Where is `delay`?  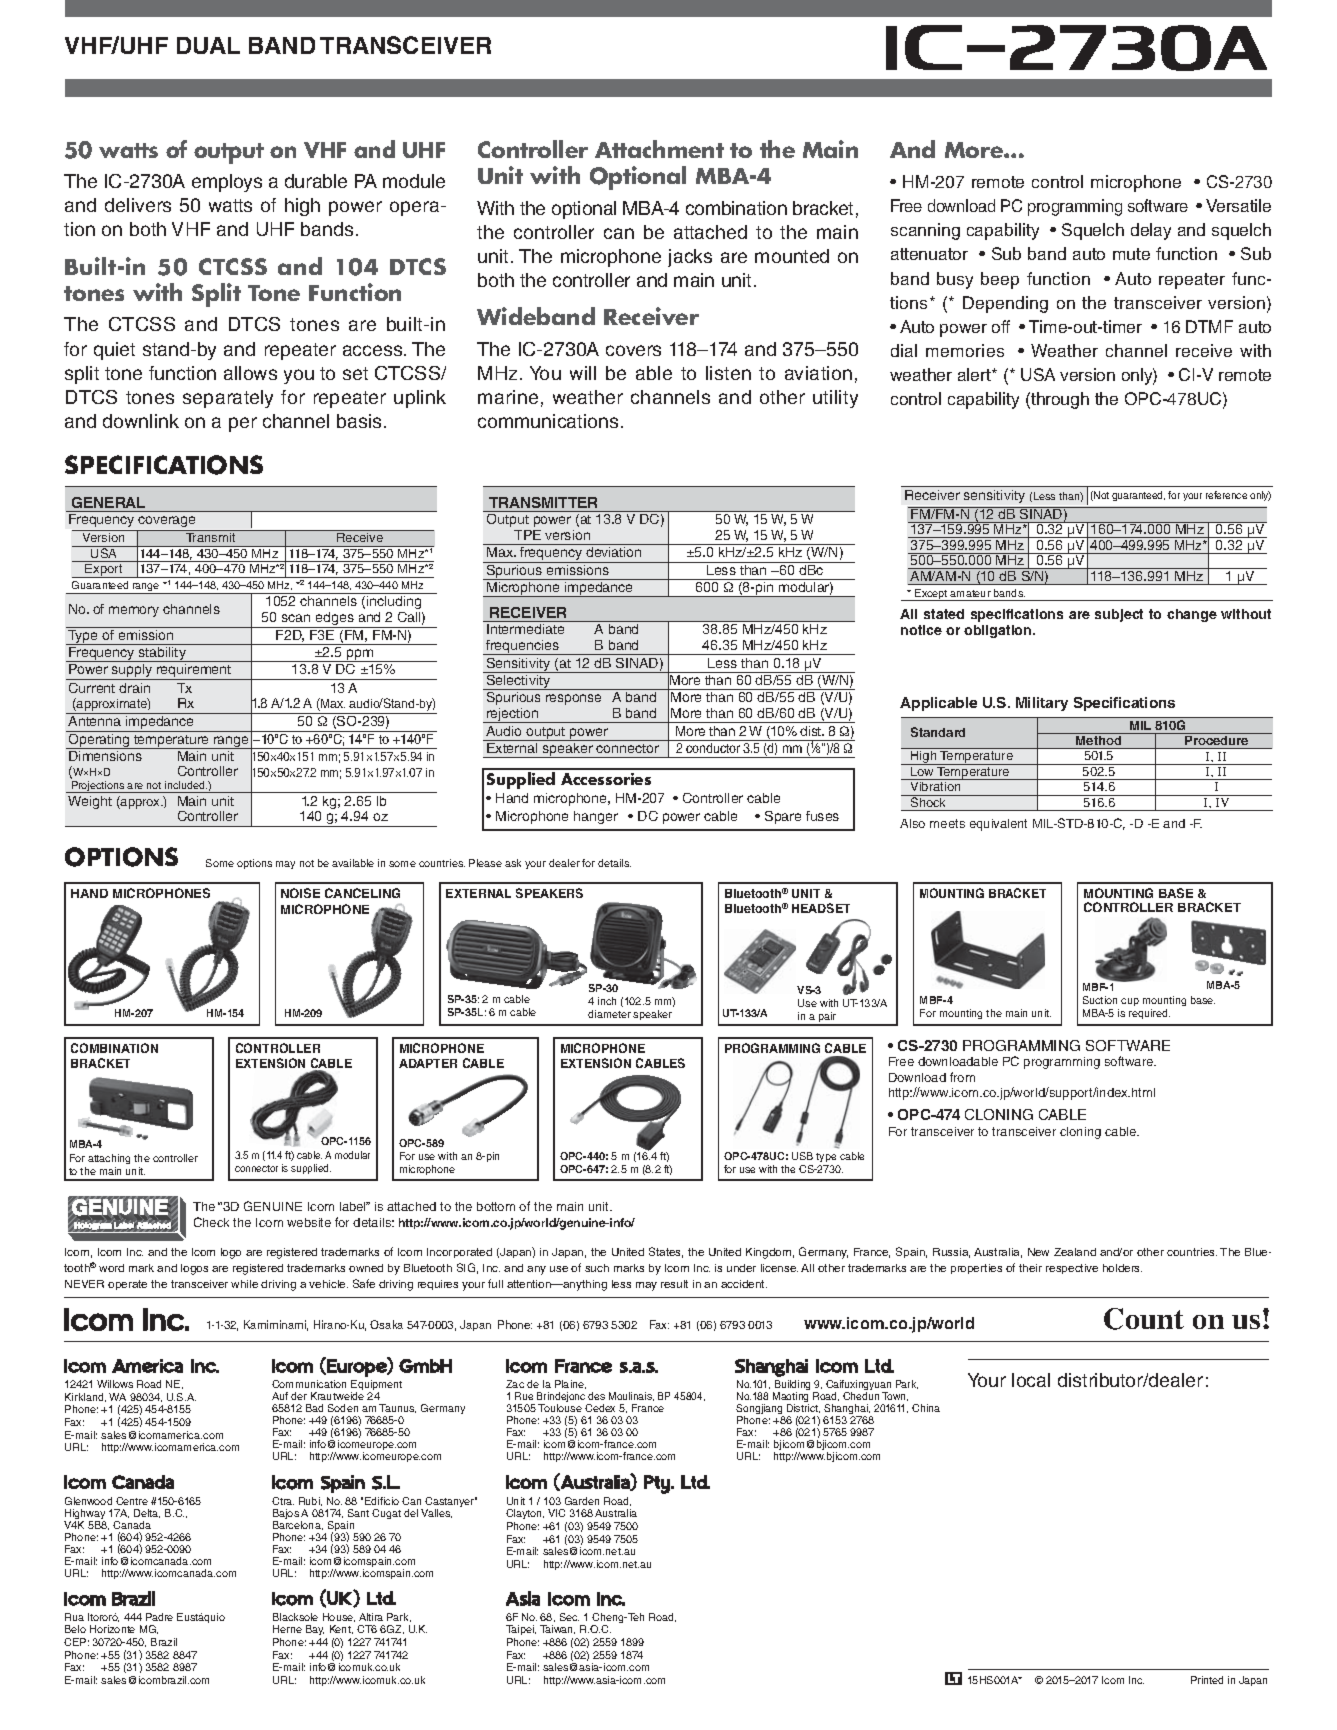 delay is located at coordinates (1151, 231).
